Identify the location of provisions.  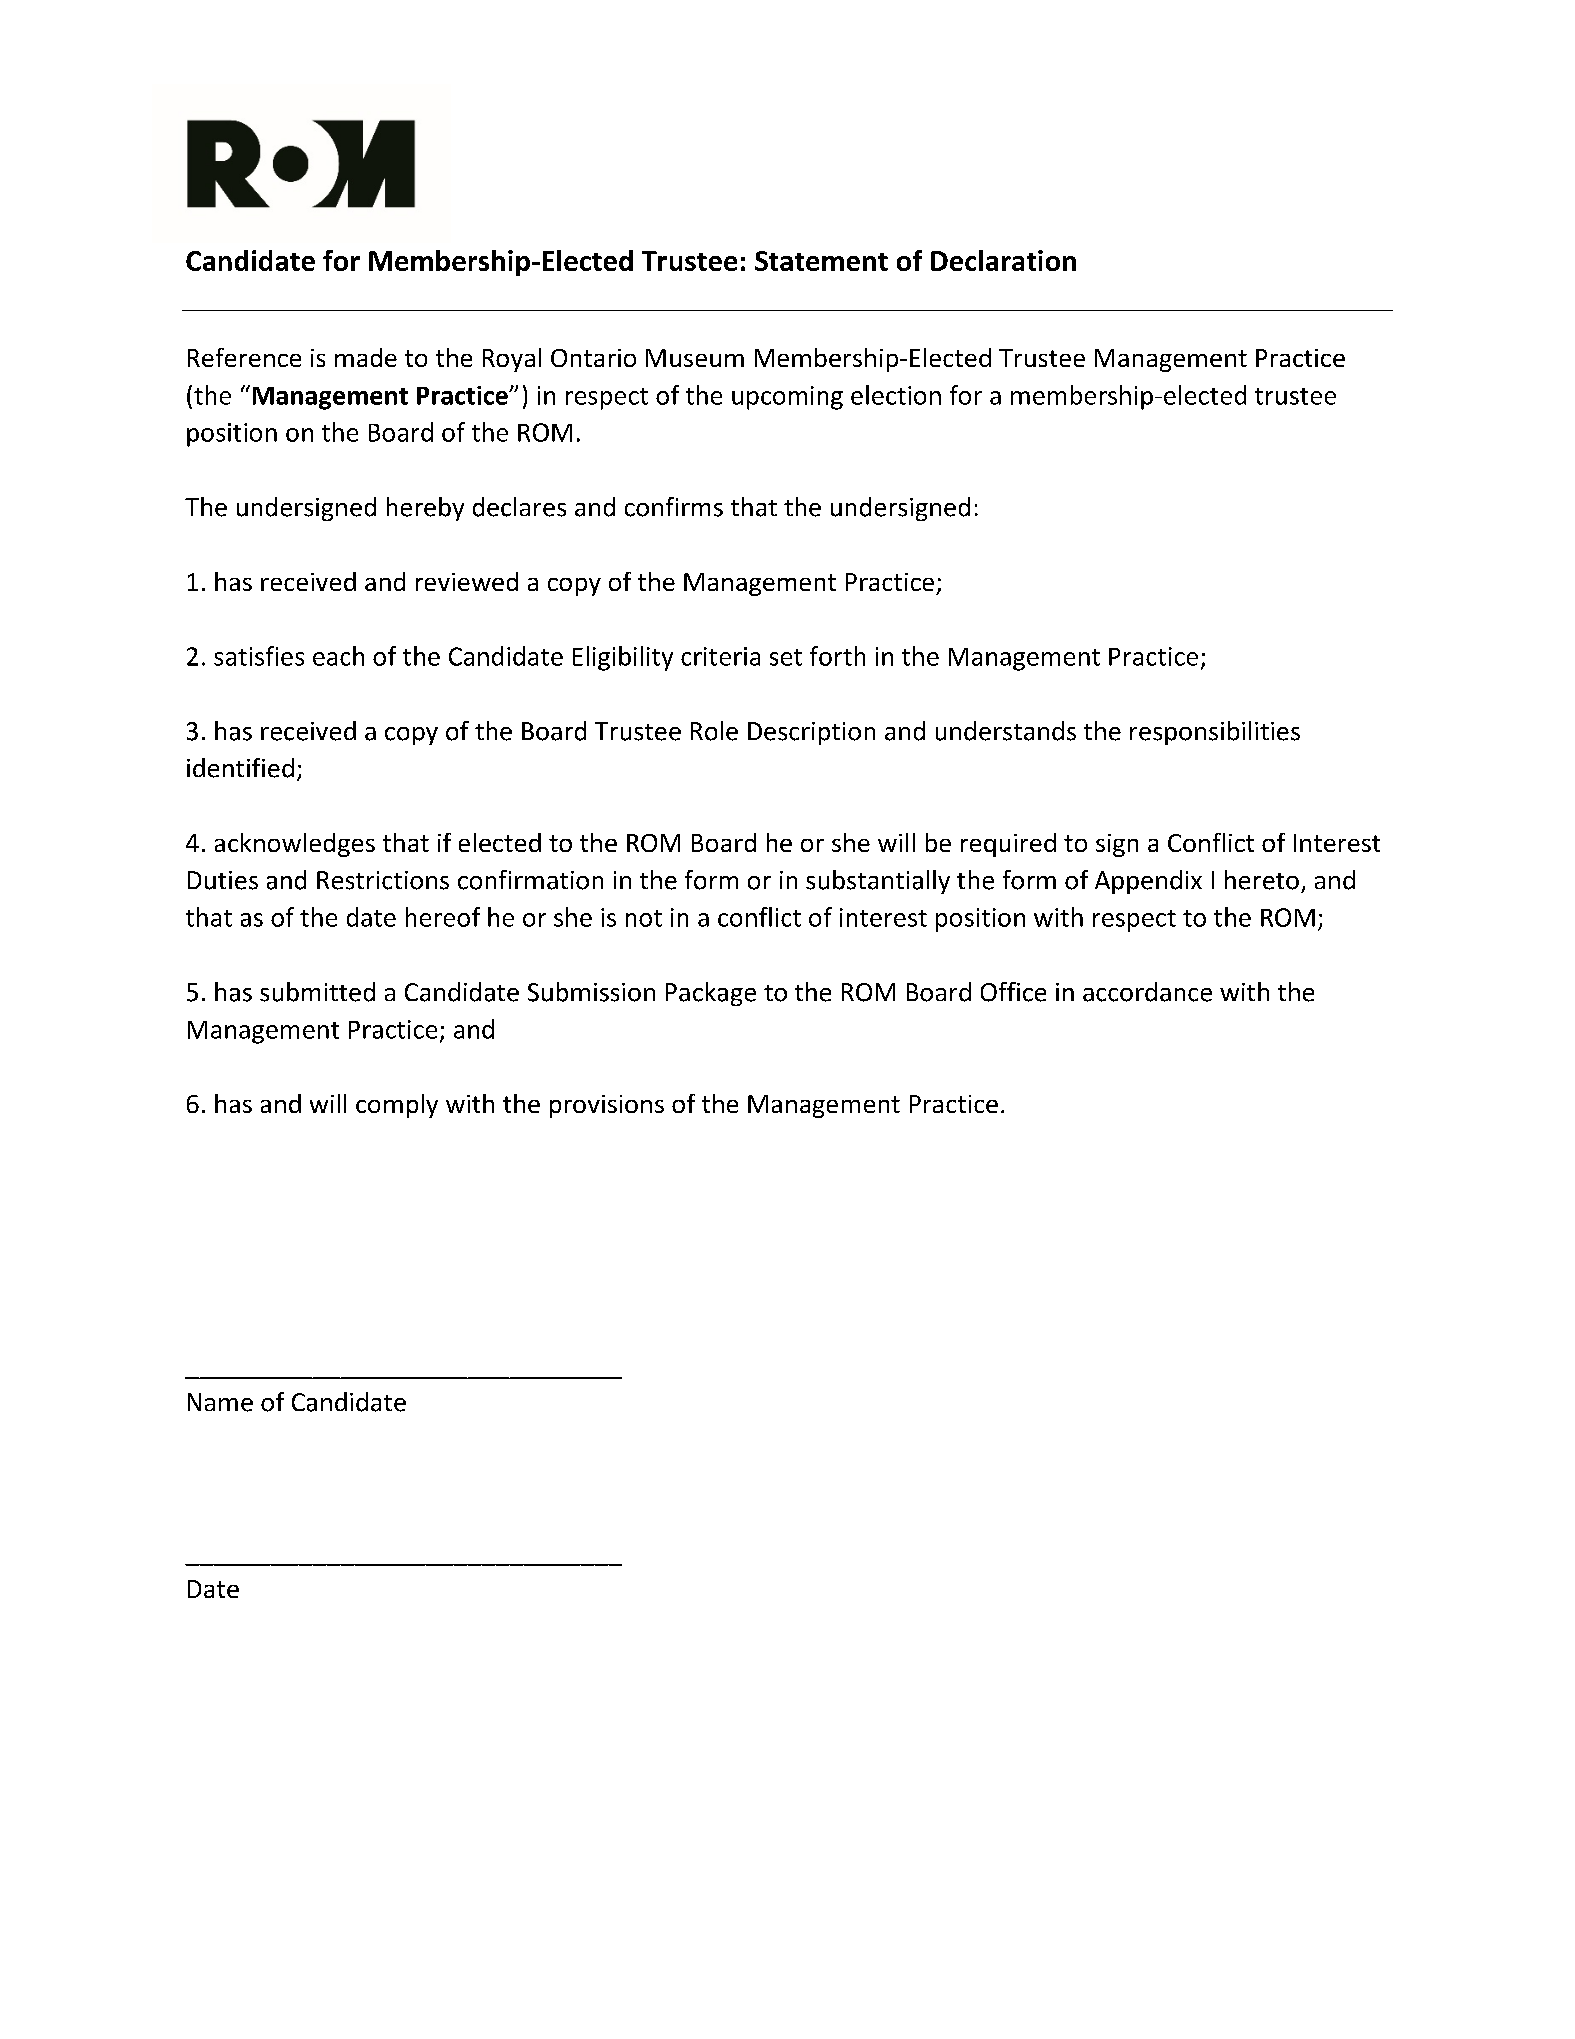
(607, 1106).
